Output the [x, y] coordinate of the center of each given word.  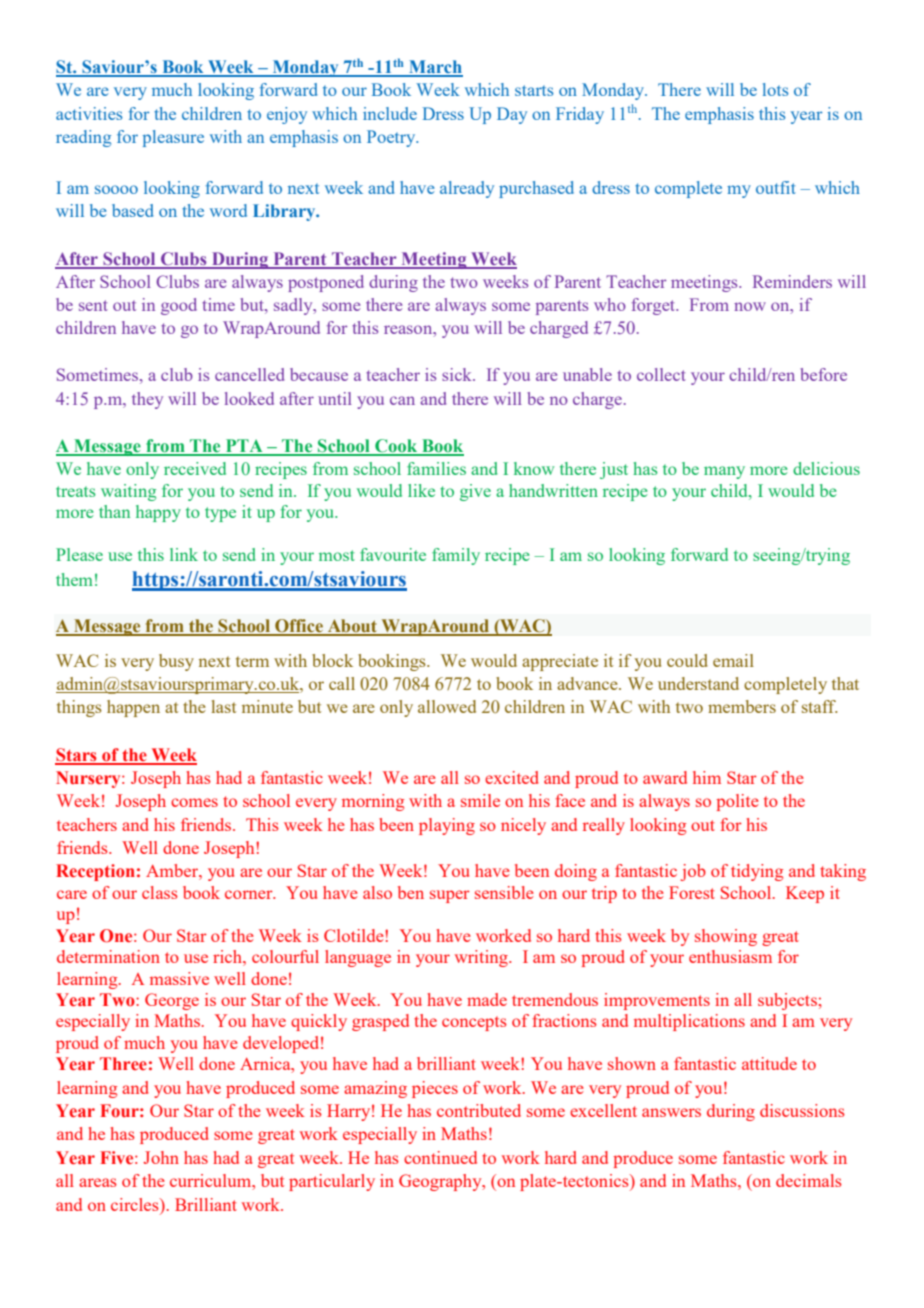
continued [440, 1157]
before [823, 374]
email [733, 660]
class [160, 892]
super [450, 896]
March [435, 68]
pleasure [173, 138]
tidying [757, 872]
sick [458, 374]
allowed [447, 706]
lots [775, 89]
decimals [809, 1180]
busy [176, 662]
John [161, 1157]
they [147, 400]
